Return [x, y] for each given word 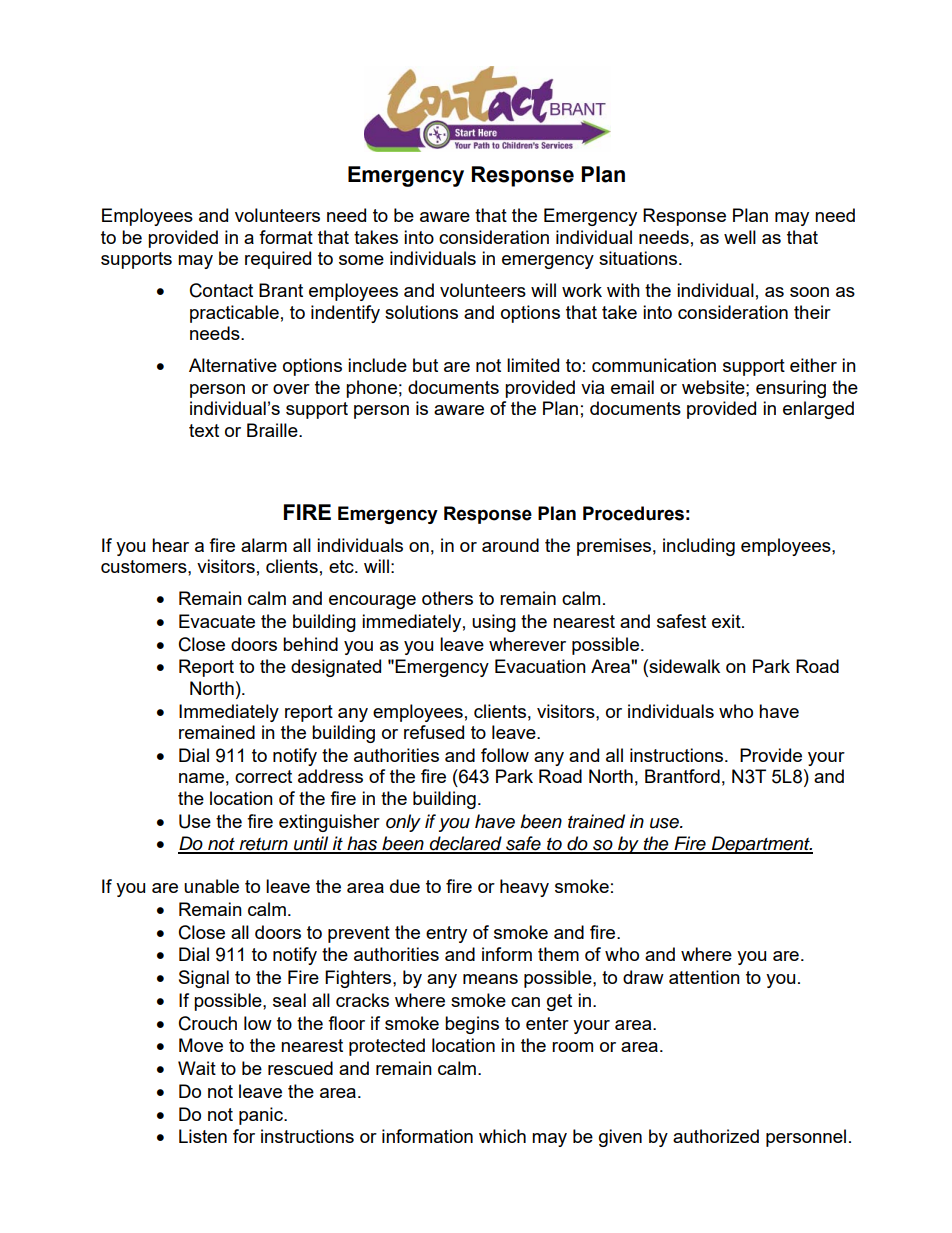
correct [263, 776]
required [278, 260]
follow [505, 755]
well [740, 237]
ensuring [791, 389]
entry [446, 934]
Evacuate [217, 621]
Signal [204, 979]
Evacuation [540, 666]
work [582, 290]
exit [727, 621]
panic [262, 1116]
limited [533, 365]
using [494, 623]
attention [704, 977]
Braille [273, 430]
